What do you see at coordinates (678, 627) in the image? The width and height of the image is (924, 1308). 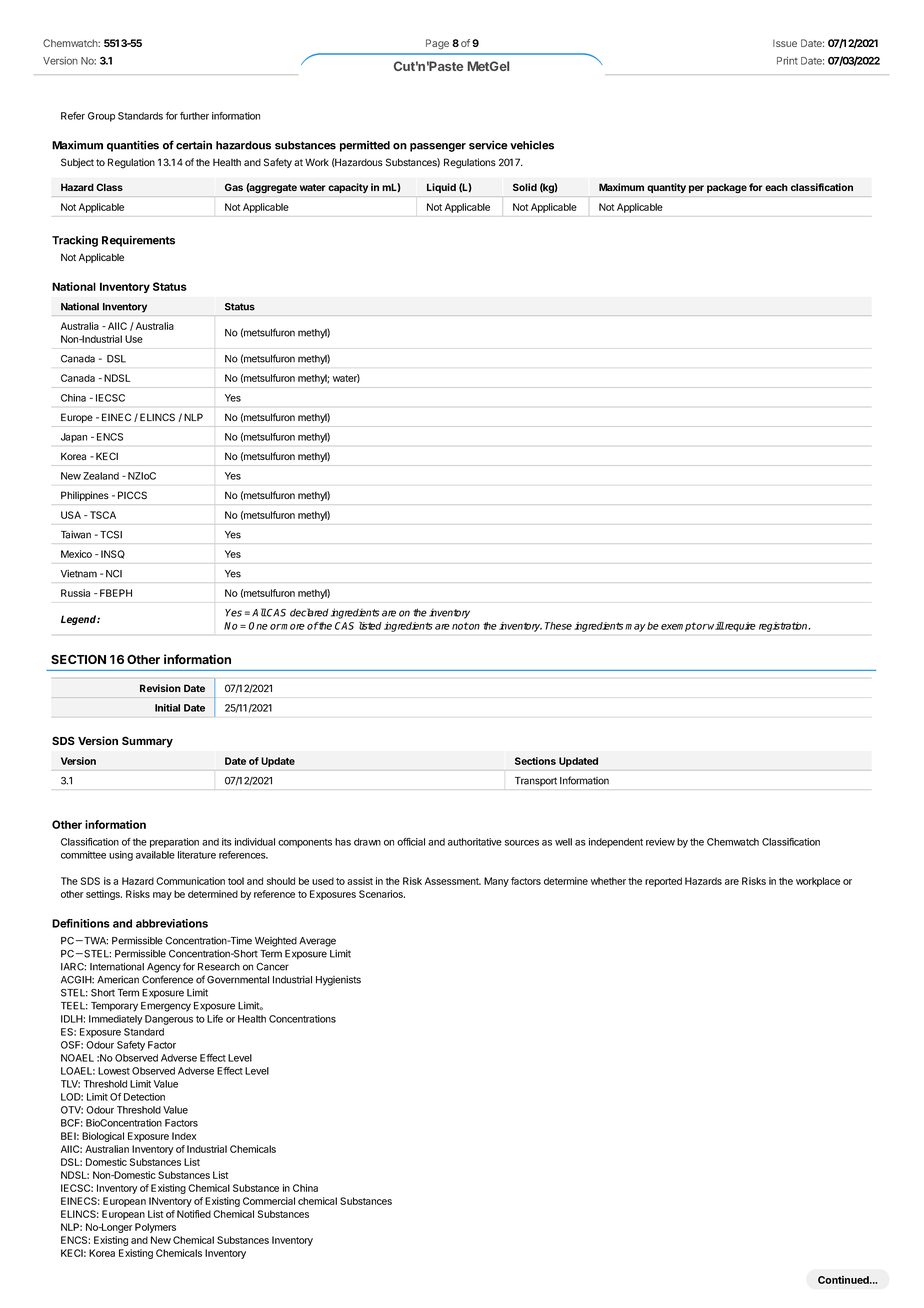 I see `exempt` at bounding box center [678, 627].
